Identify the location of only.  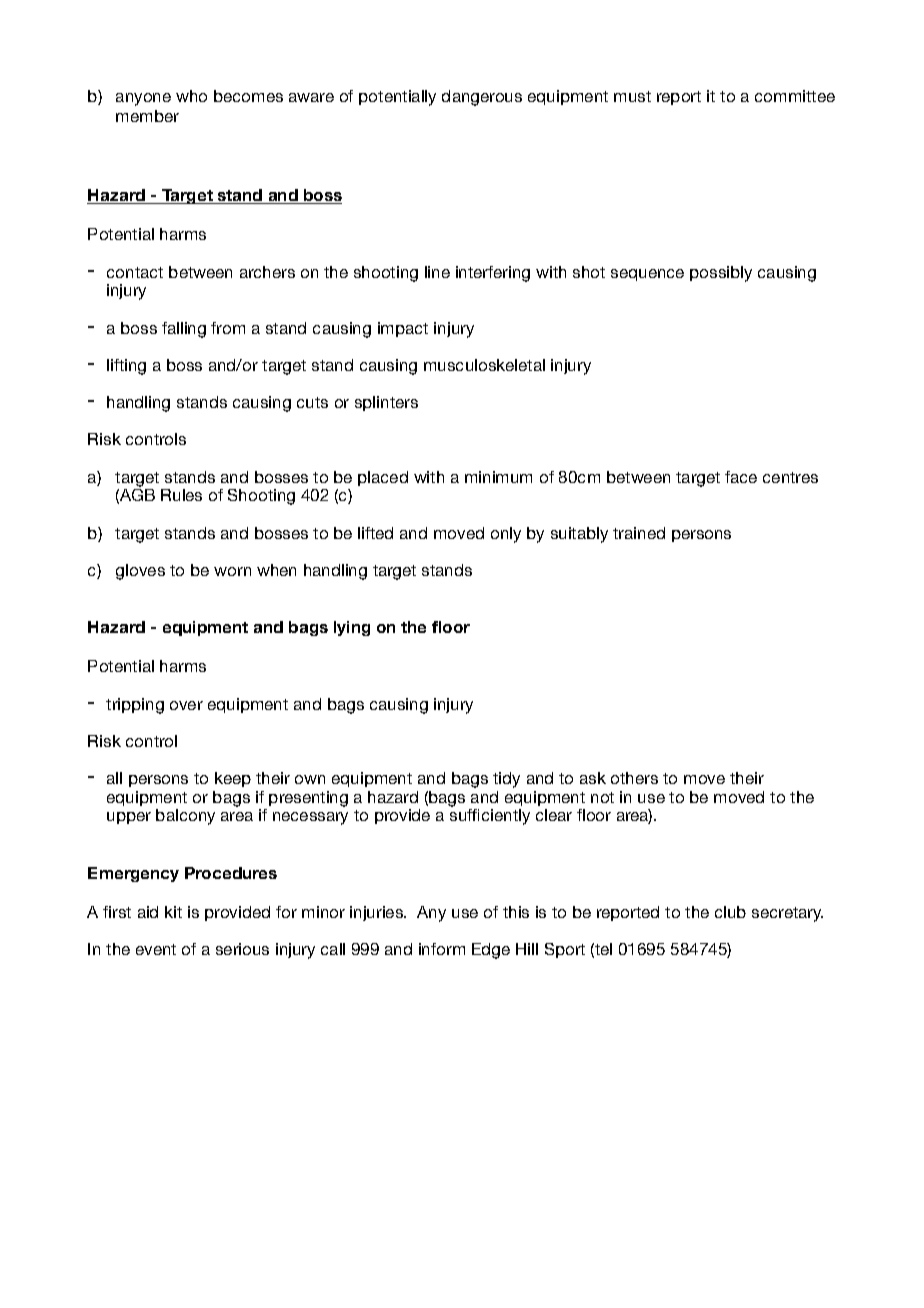
(506, 535).
